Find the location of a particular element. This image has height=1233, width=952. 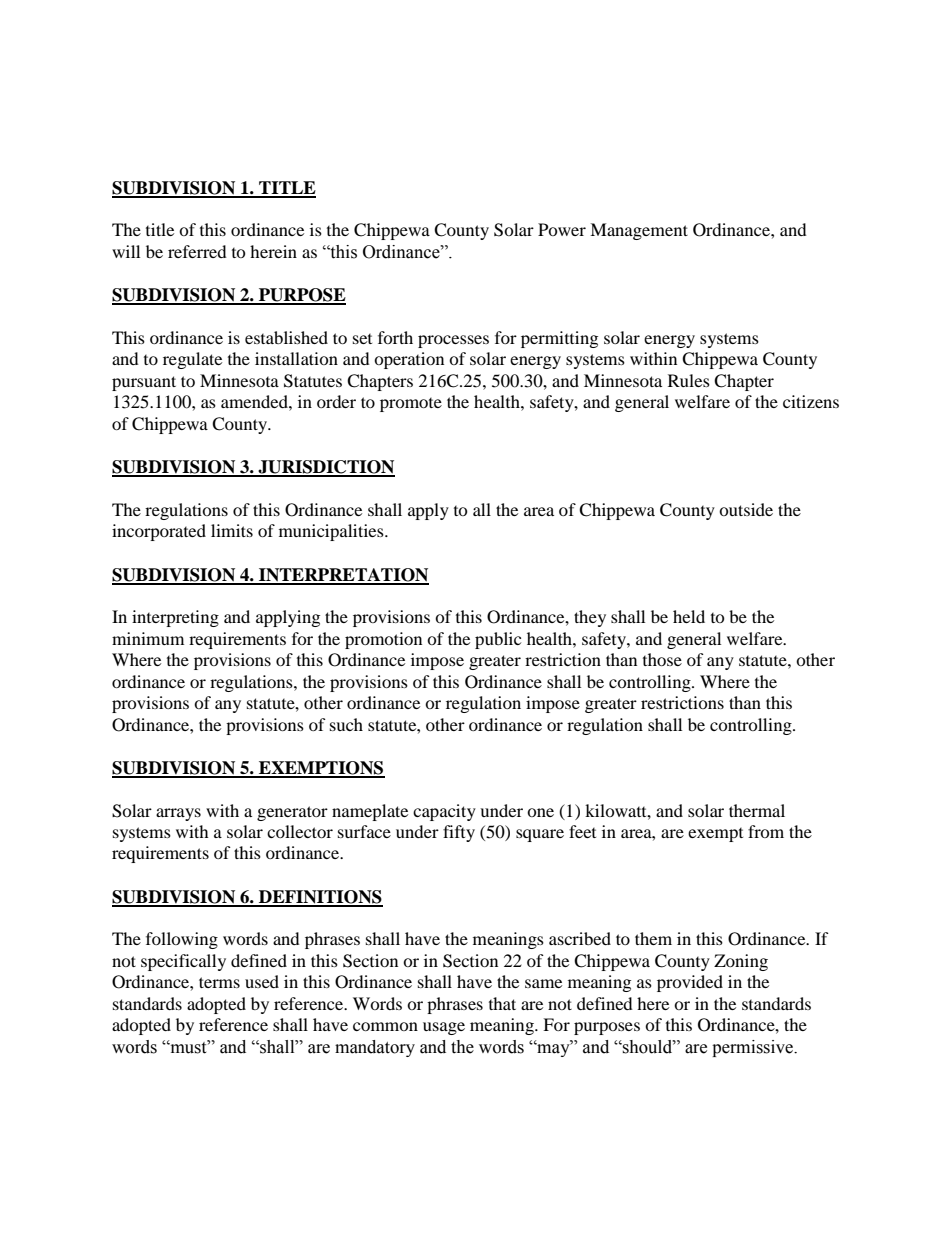

interpreting is located at coordinates (175, 618).
